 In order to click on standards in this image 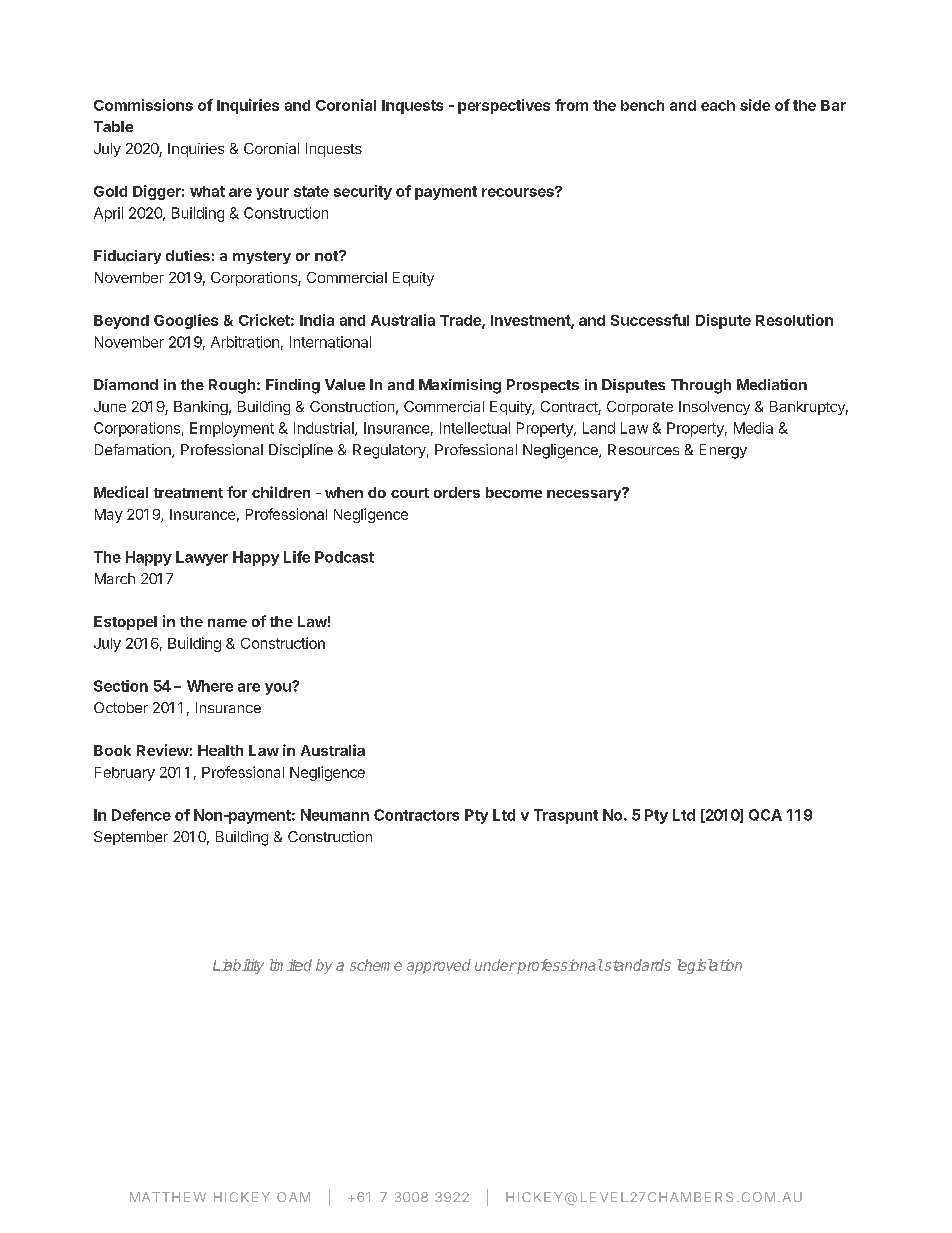, I will do `click(636, 965)`.
